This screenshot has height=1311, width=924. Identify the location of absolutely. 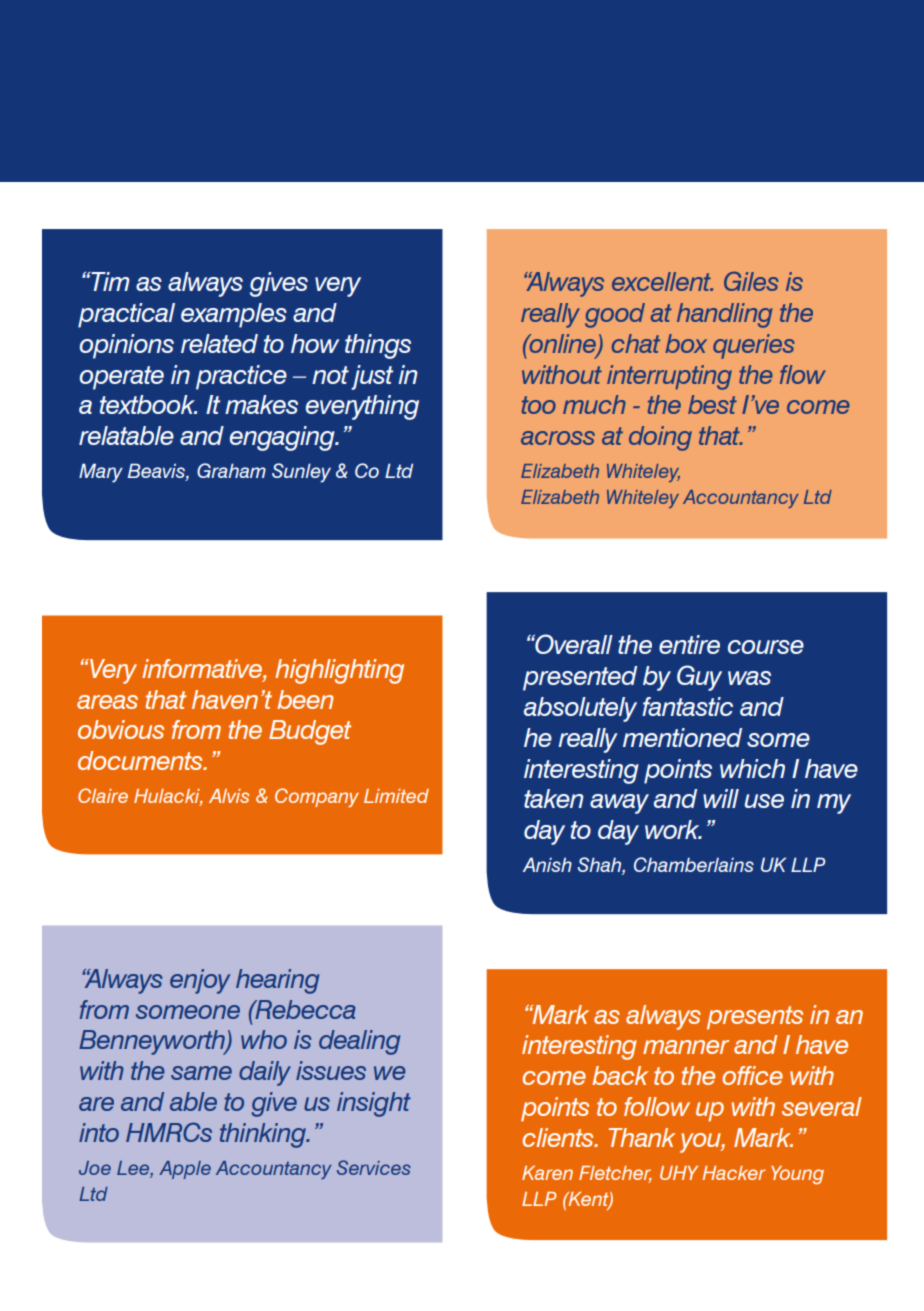
(580, 709).
